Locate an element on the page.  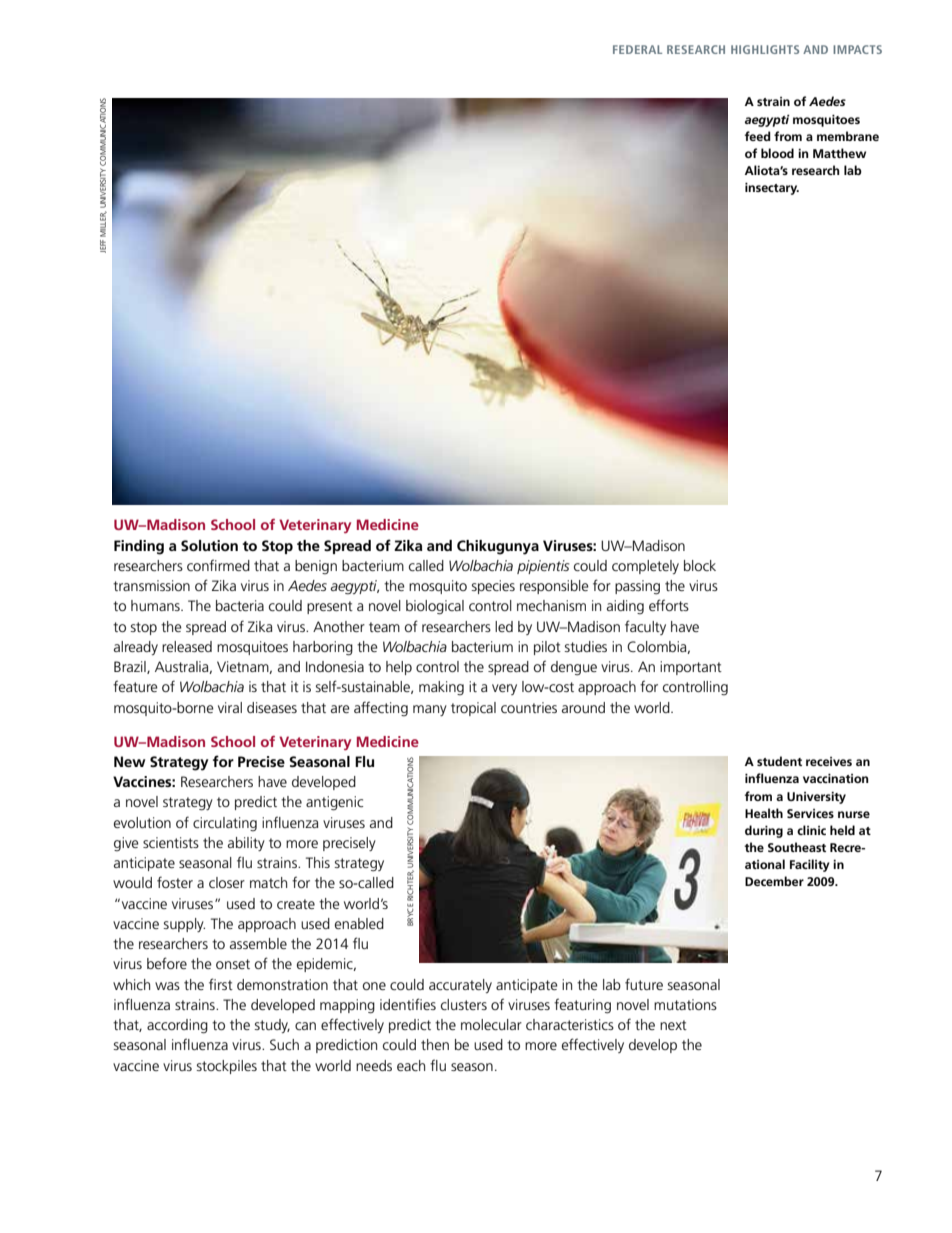
FEDERAL is located at coordinates (637, 49).
